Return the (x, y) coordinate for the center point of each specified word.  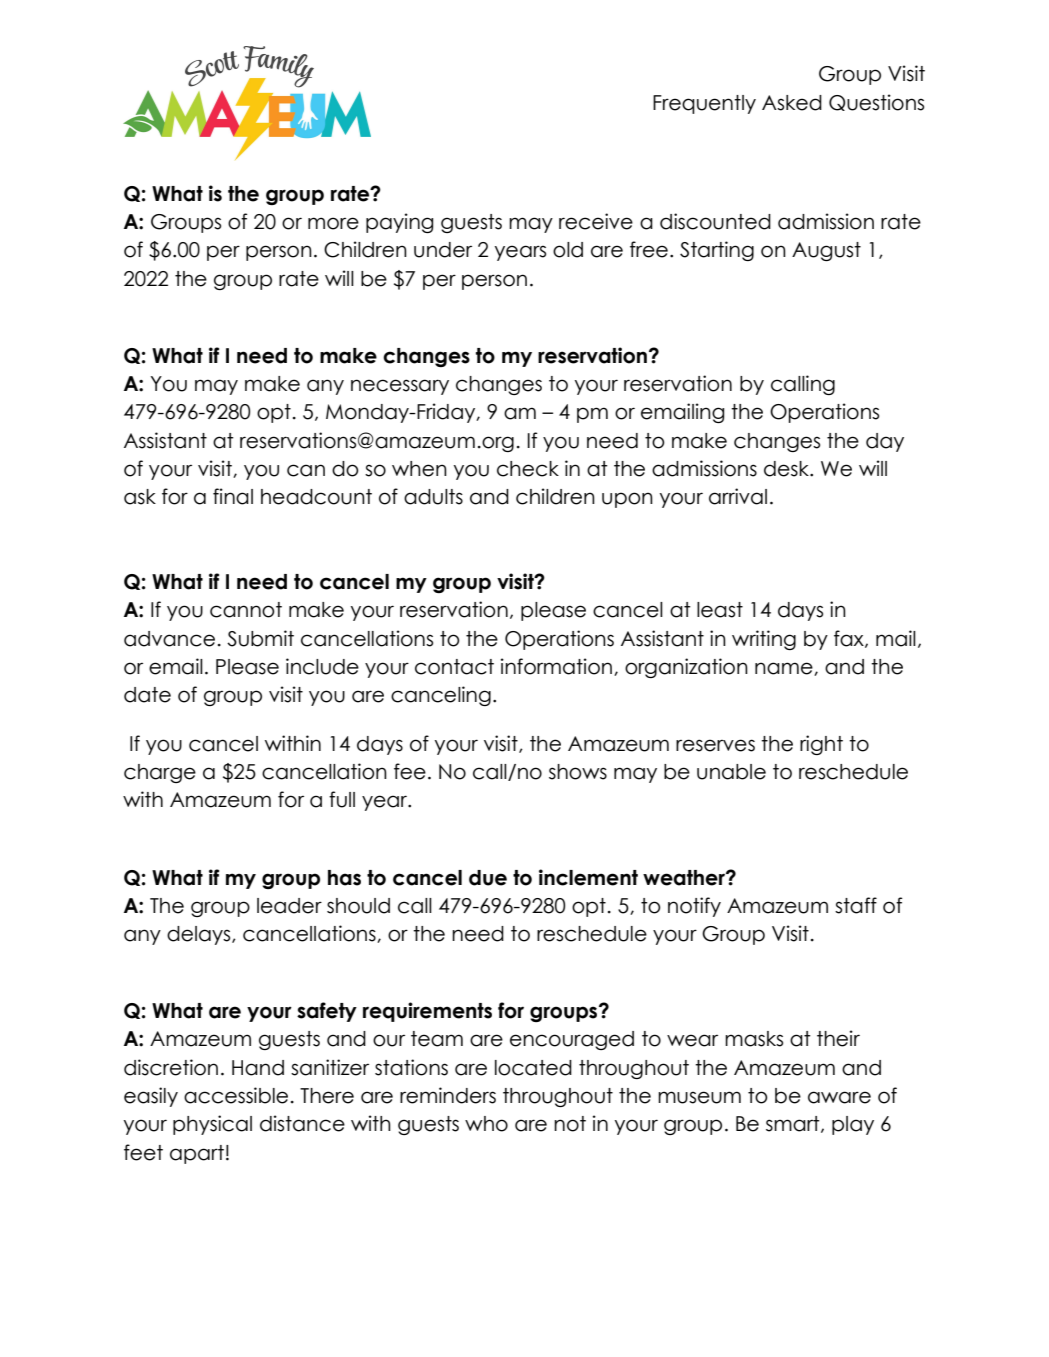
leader (289, 906)
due (488, 878)
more (333, 223)
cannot (246, 610)
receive (596, 221)
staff (856, 905)
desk (788, 469)
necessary (400, 387)
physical (212, 1125)
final (233, 496)
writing (764, 640)
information (556, 666)
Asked (792, 103)
